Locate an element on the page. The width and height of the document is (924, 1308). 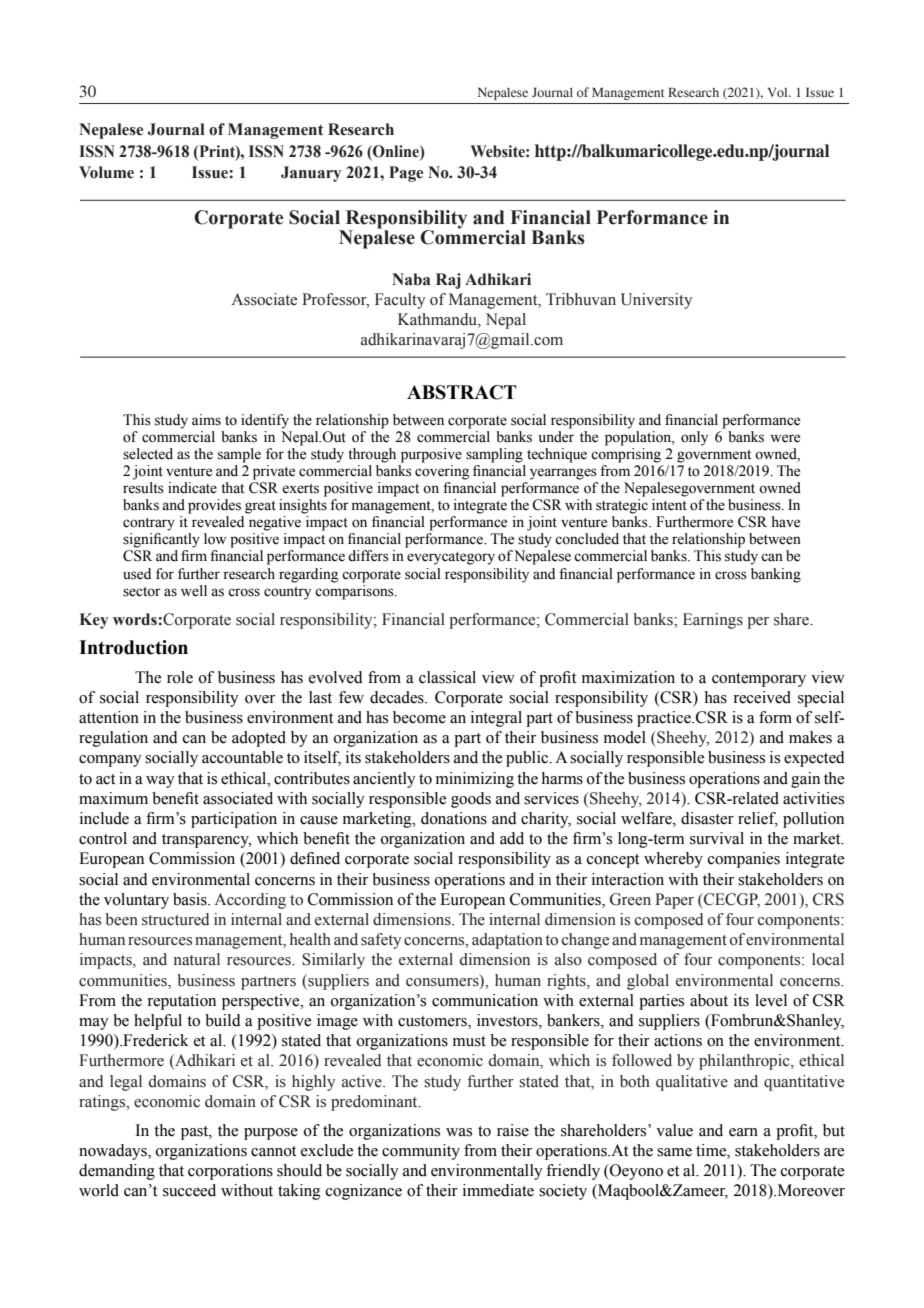
succeed is located at coordinates (189, 1190).
